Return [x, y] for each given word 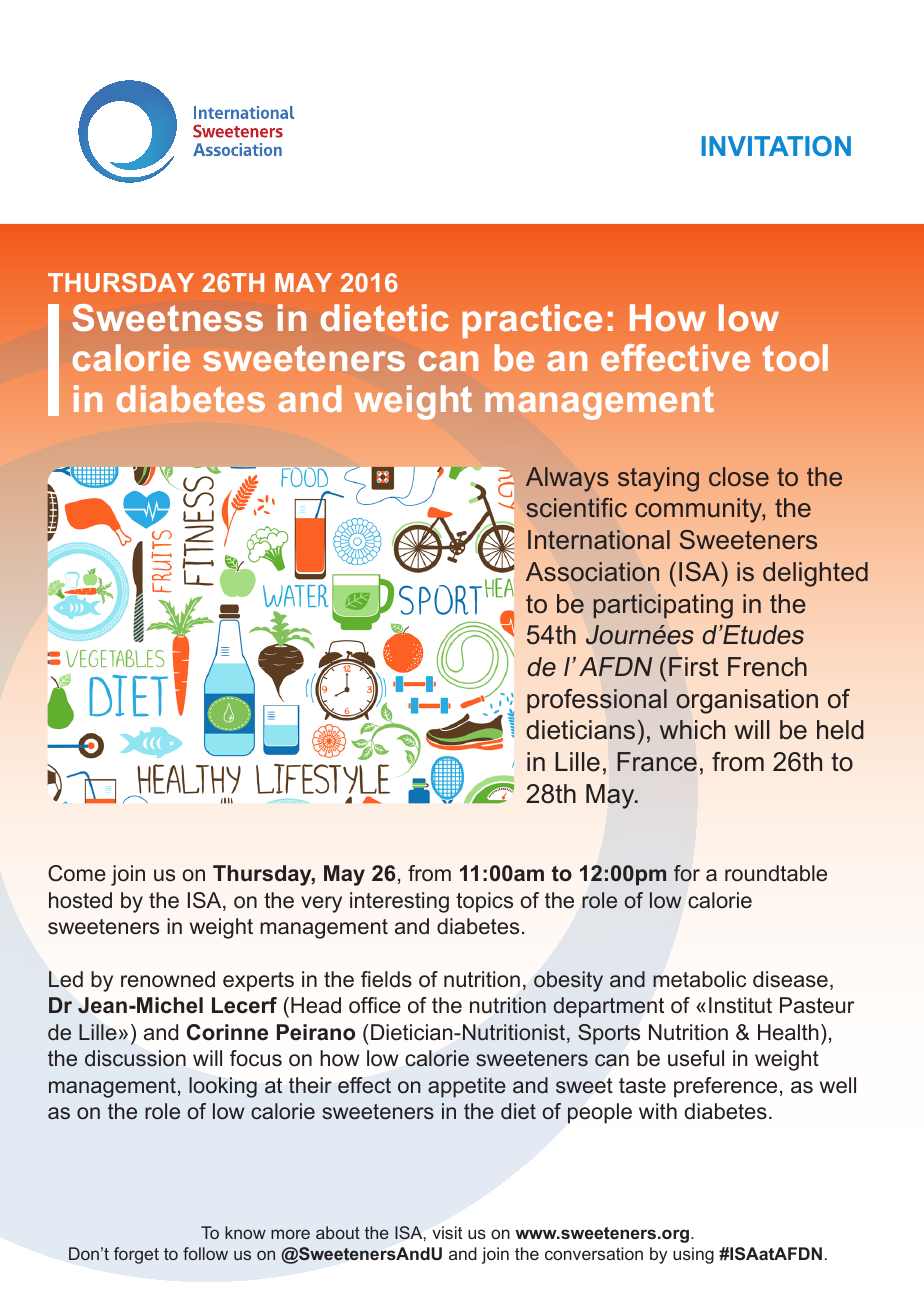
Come [77, 873]
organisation [747, 701]
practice [532, 321]
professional [597, 701]
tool [795, 357]
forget [136, 1255]
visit [447, 1232]
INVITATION [776, 146]
